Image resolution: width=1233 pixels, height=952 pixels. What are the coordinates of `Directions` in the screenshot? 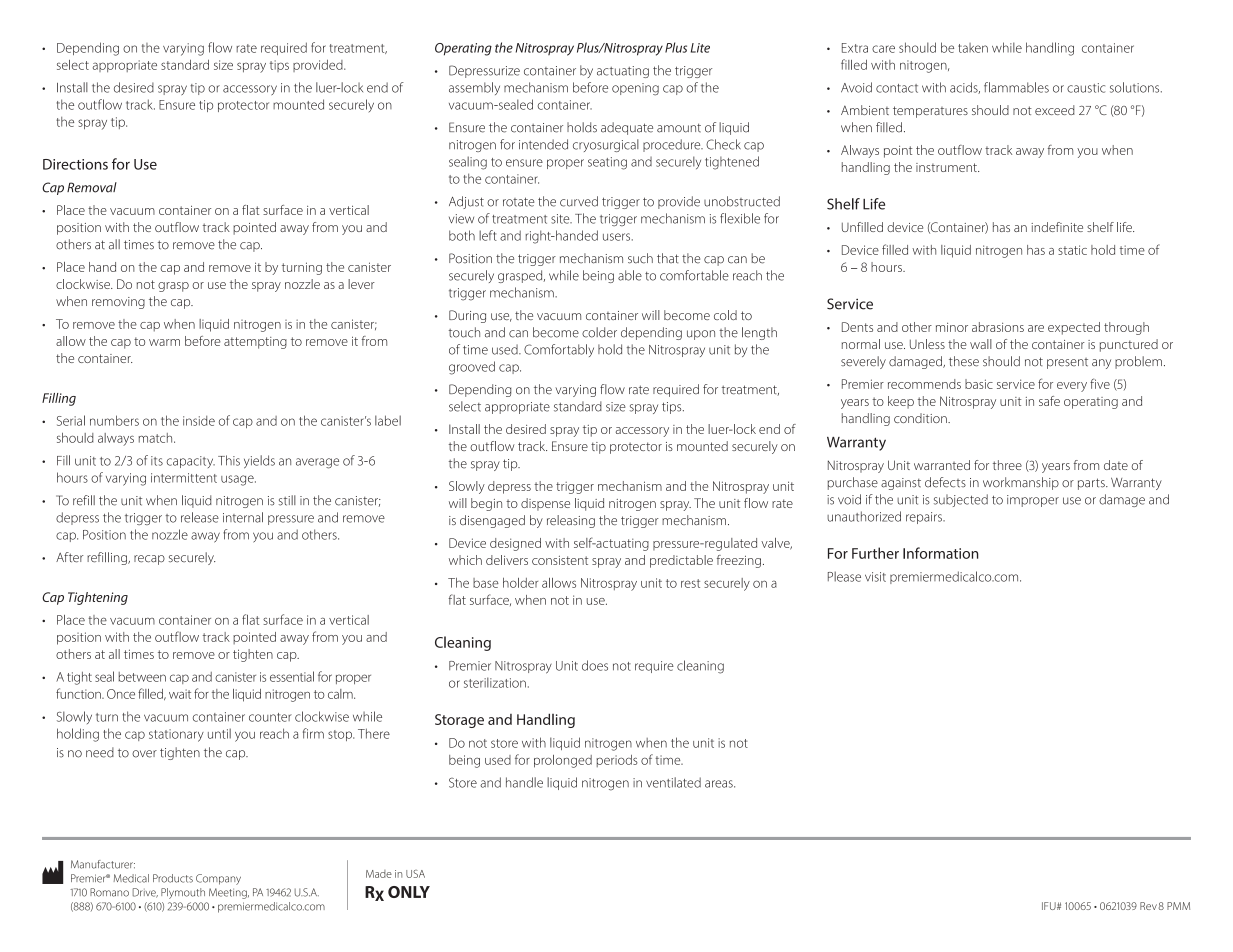 It's located at (75, 164).
